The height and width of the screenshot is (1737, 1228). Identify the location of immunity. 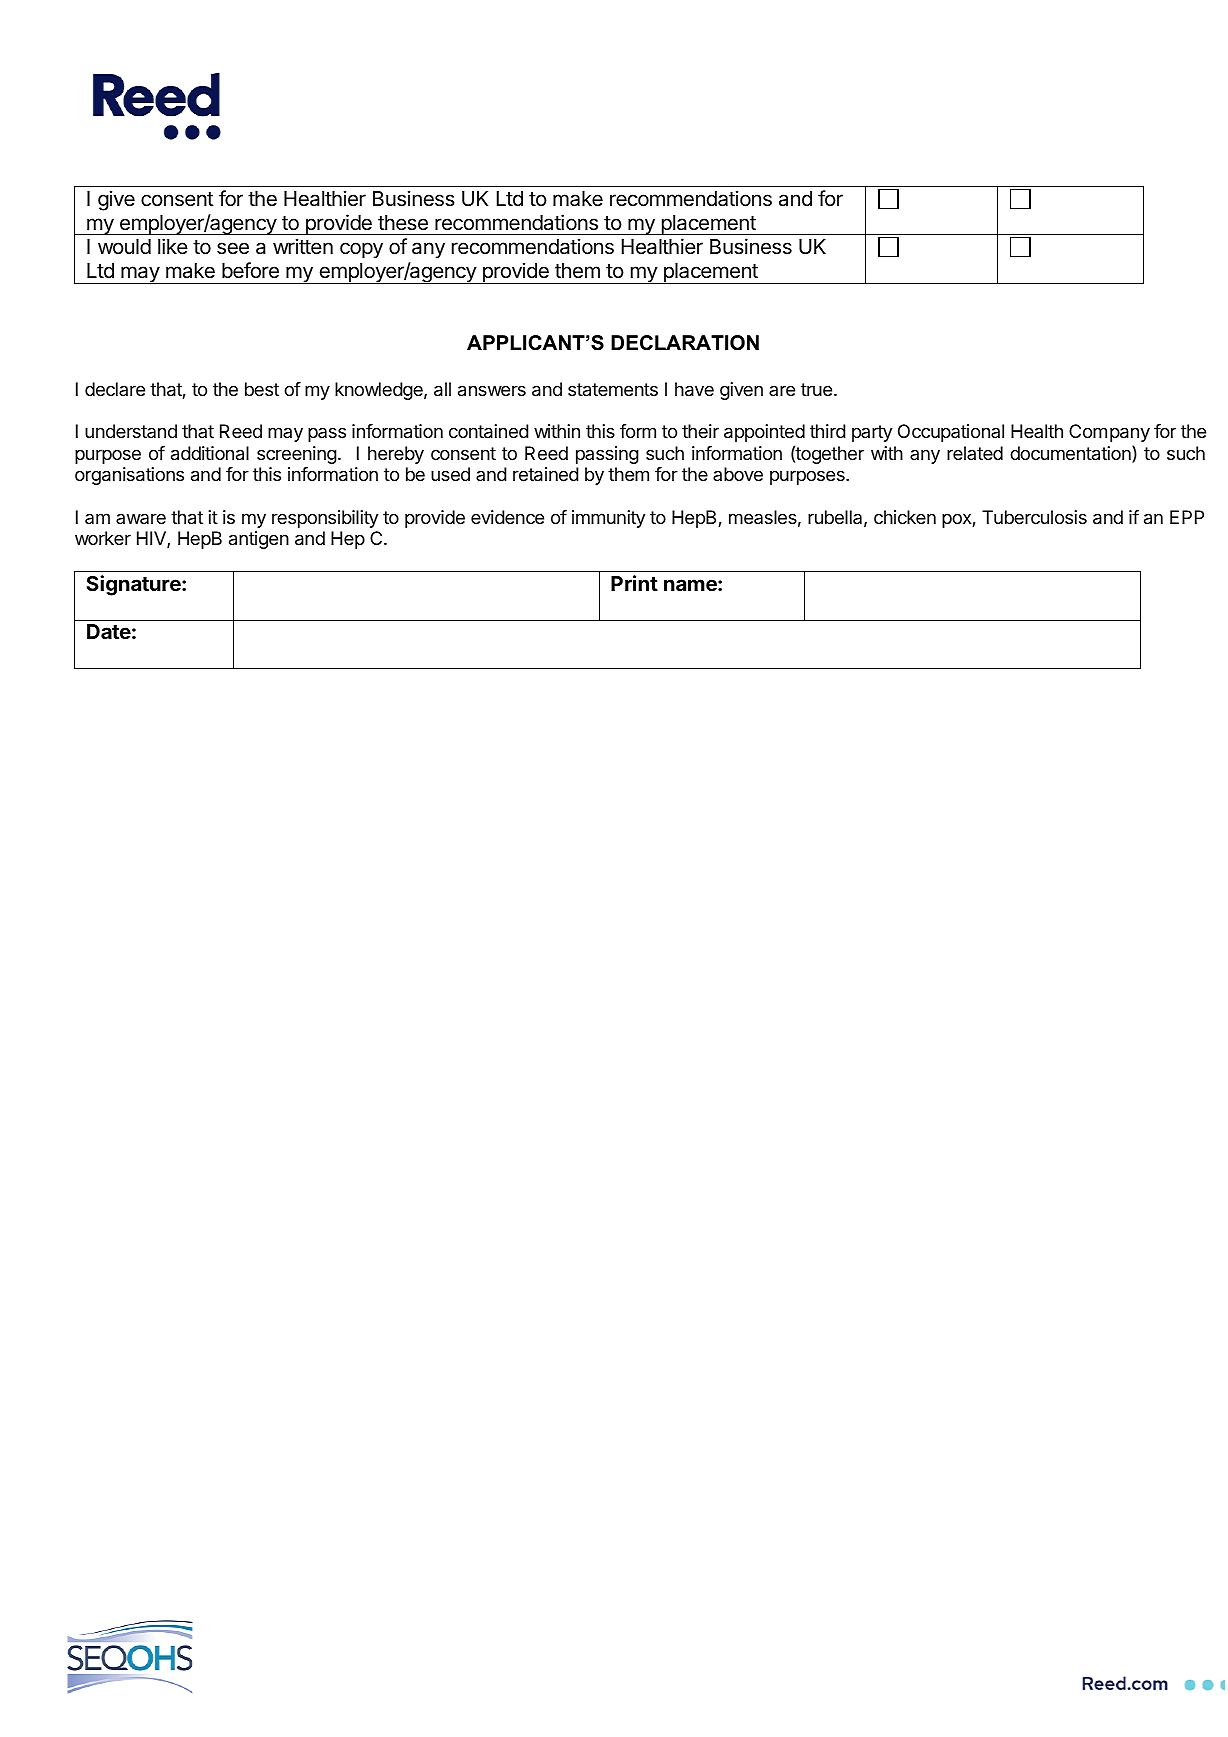
(608, 519).
